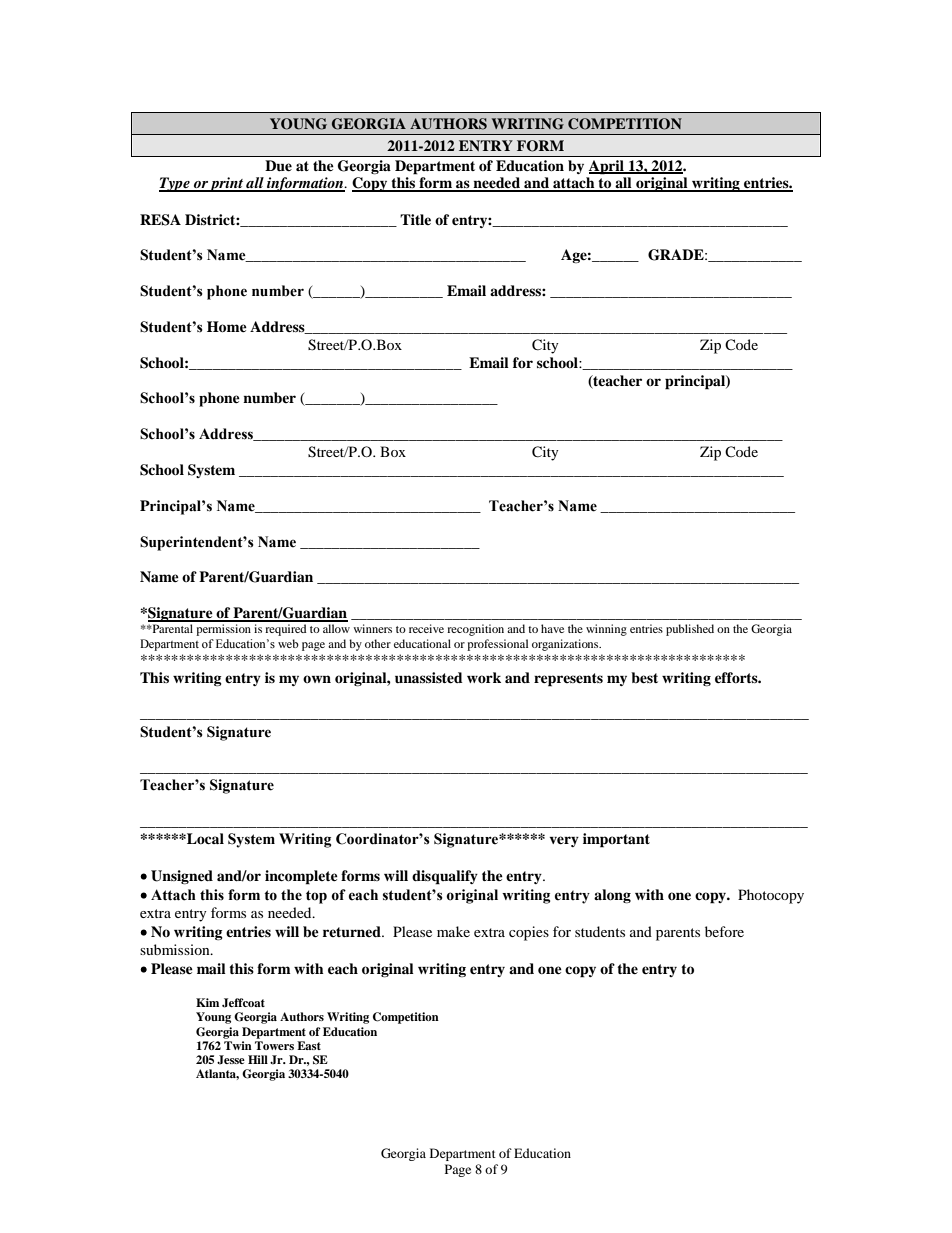 The image size is (952, 1233). What do you see at coordinates (278, 166) in the screenshot?
I see `Due` at bounding box center [278, 166].
